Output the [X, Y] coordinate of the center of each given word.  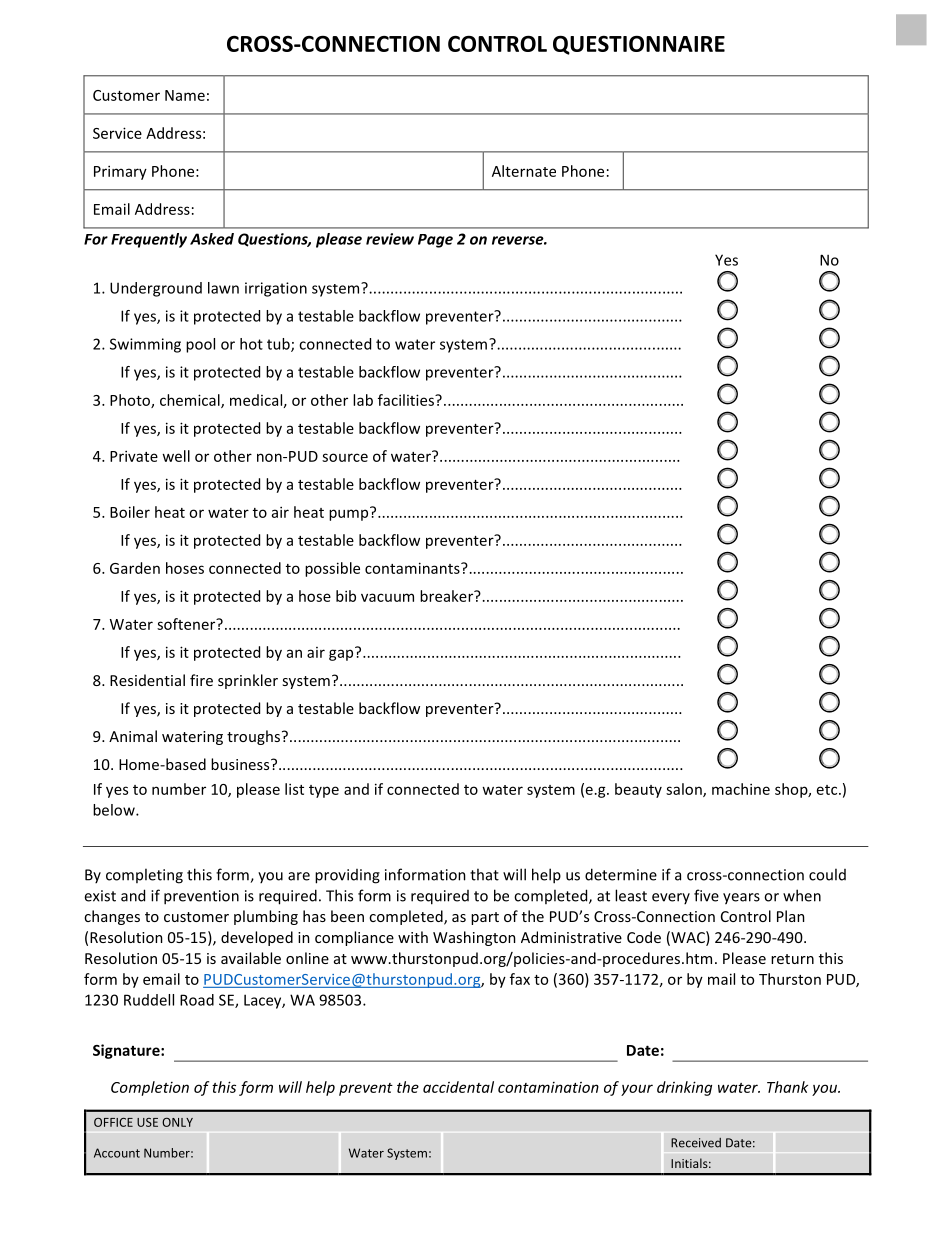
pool [200, 345]
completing [144, 876]
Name [185, 95]
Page [435, 241]
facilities [407, 400]
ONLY [177, 1122]
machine [741, 789]
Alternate [524, 171]
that [484, 874]
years [741, 899]
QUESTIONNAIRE [639, 45]
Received [696, 1143]
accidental [458, 1087]
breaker [448, 596]
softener [187, 624]
